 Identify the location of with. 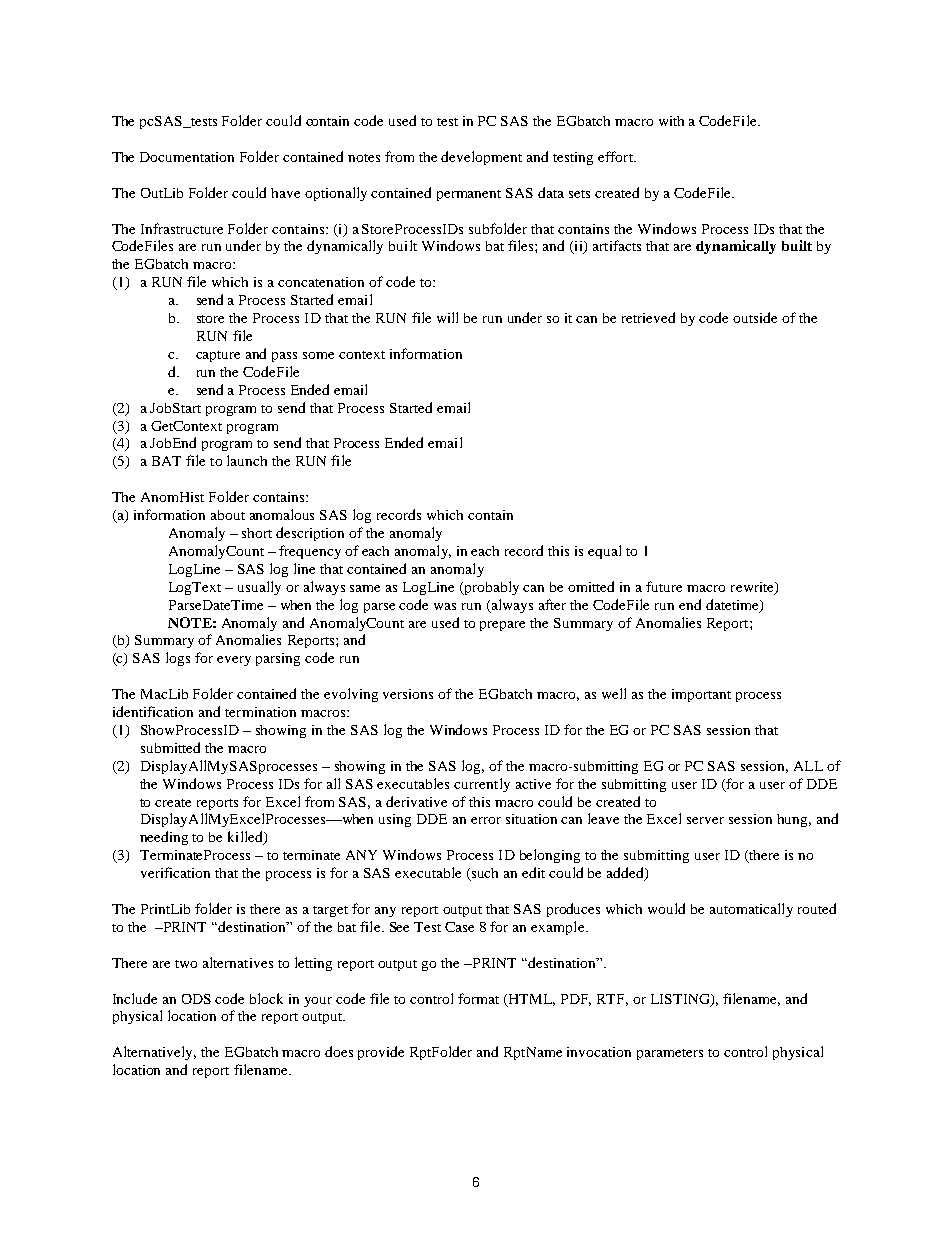
(671, 121).
